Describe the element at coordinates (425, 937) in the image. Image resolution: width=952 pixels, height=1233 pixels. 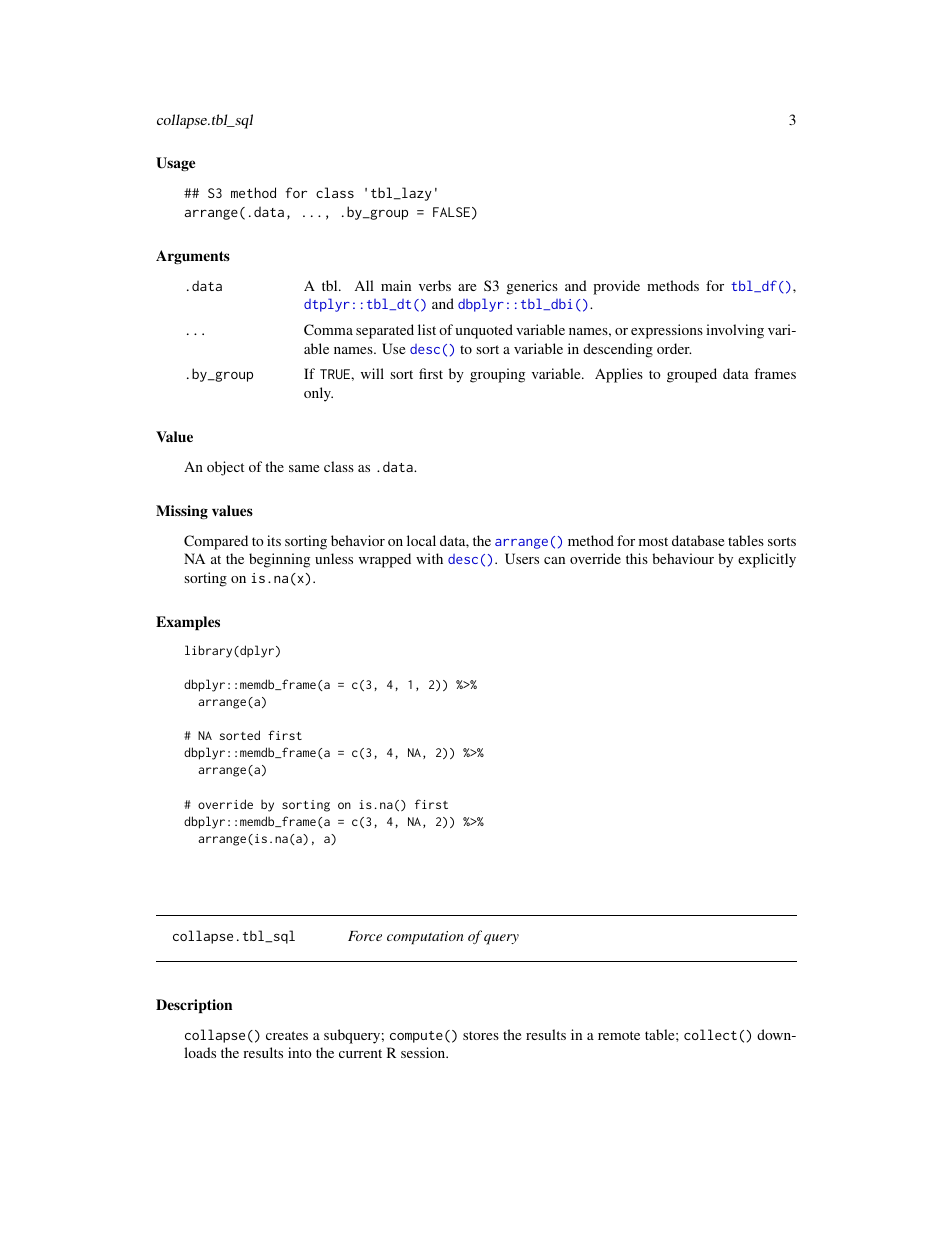
I see `computation` at that location.
